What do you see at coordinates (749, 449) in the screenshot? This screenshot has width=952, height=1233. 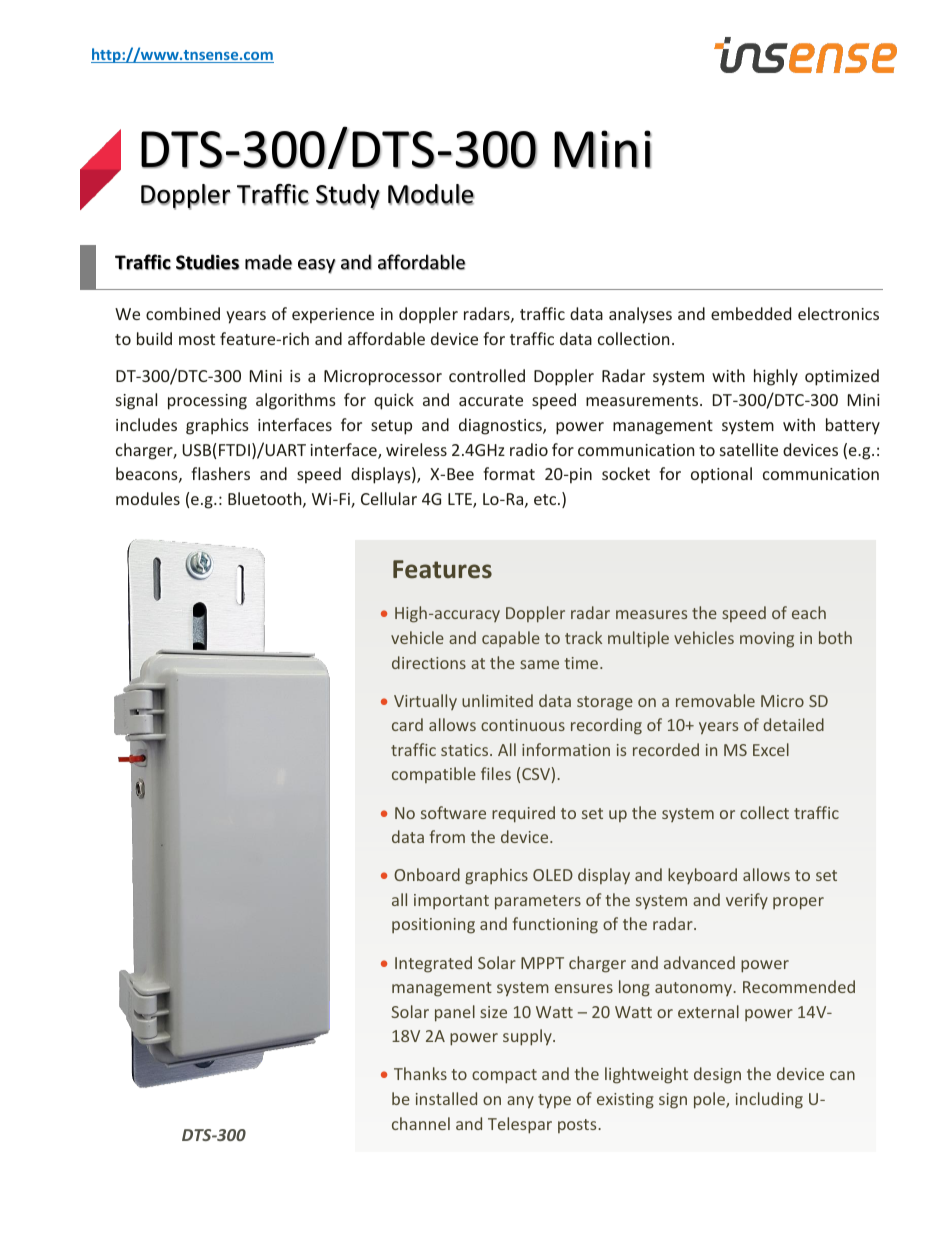 I see `satellite` at bounding box center [749, 449].
